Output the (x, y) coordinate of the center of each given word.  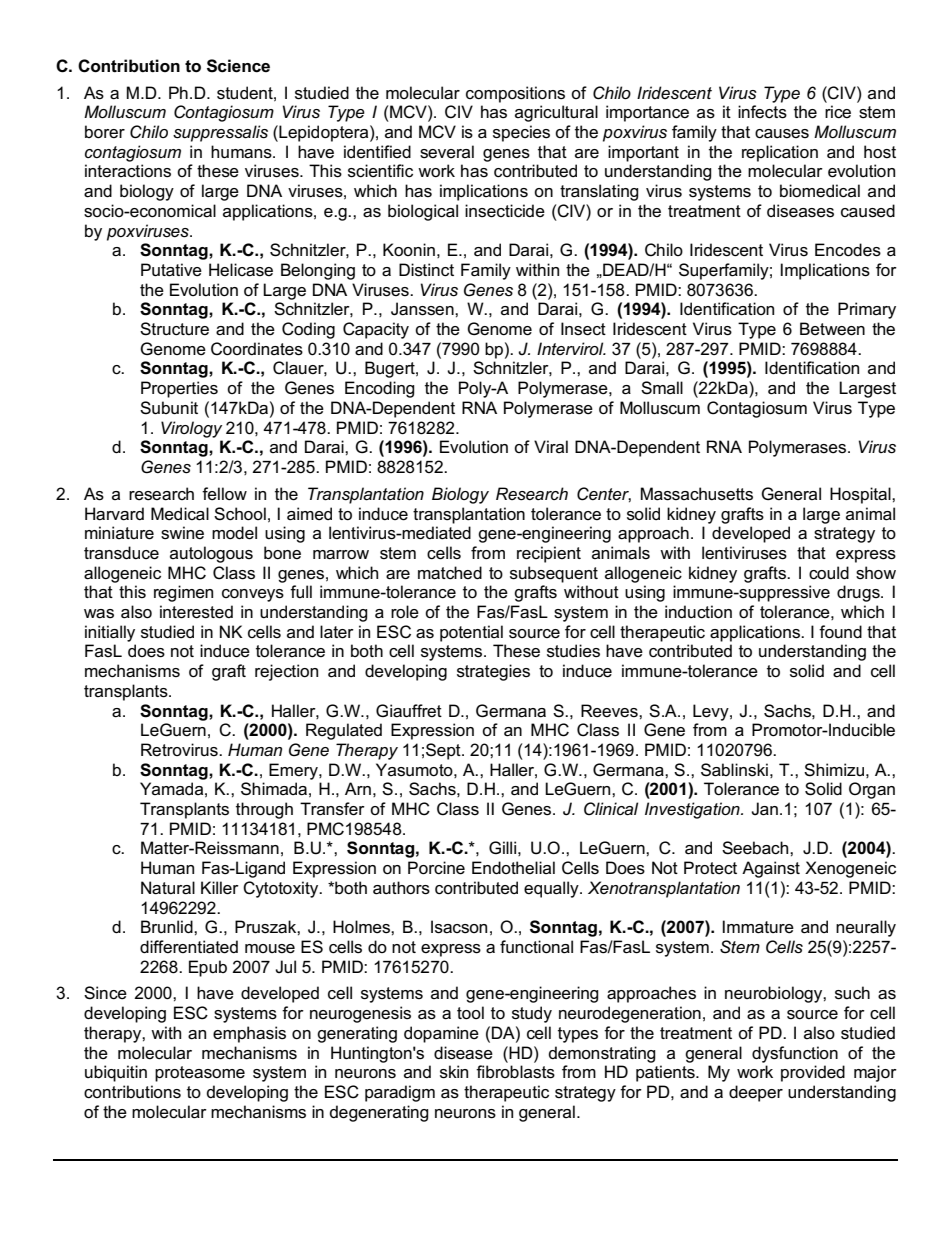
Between (832, 329)
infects (762, 112)
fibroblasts (515, 1072)
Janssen (423, 309)
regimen (183, 593)
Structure (174, 329)
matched (450, 573)
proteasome (200, 1074)
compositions (515, 94)
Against (771, 869)
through (264, 810)
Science (238, 66)
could (829, 573)
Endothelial (513, 867)
